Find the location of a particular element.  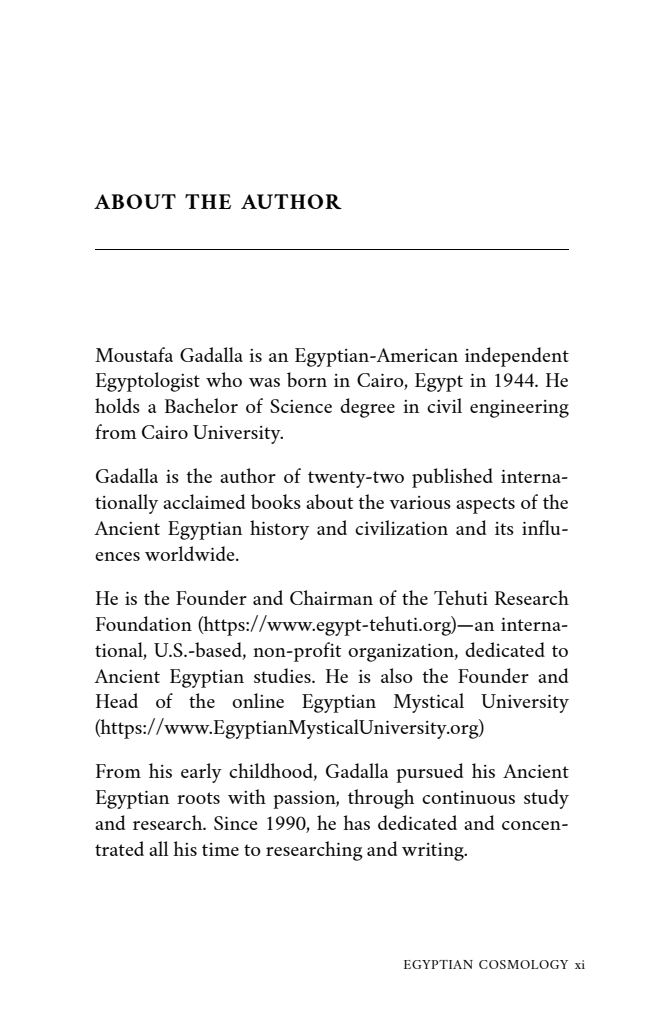

independent is located at coordinates (517, 357).
